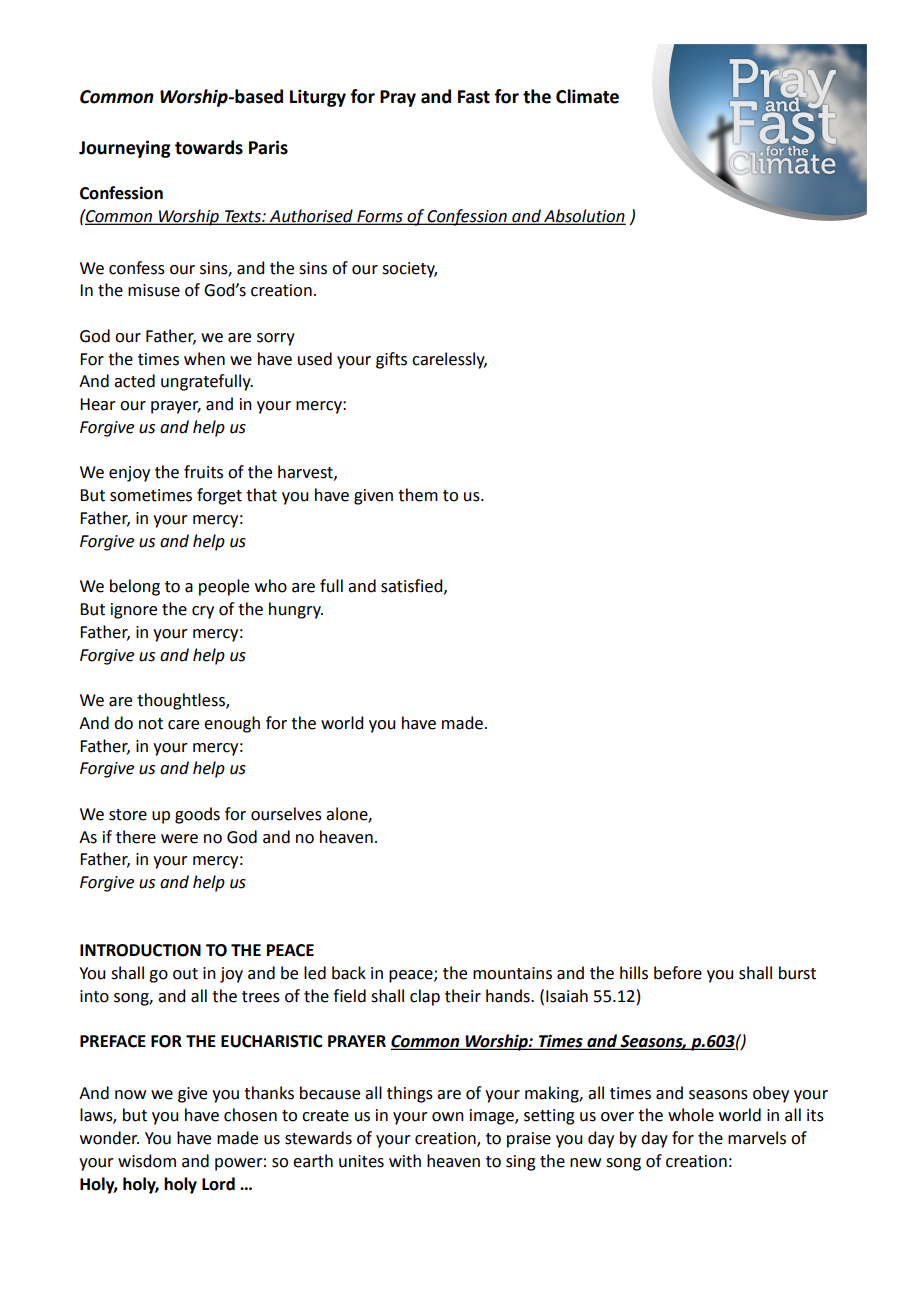 This page has height=1308, width=924. Describe the element at coordinates (584, 217) in the page. I see `Absolution` at that location.
